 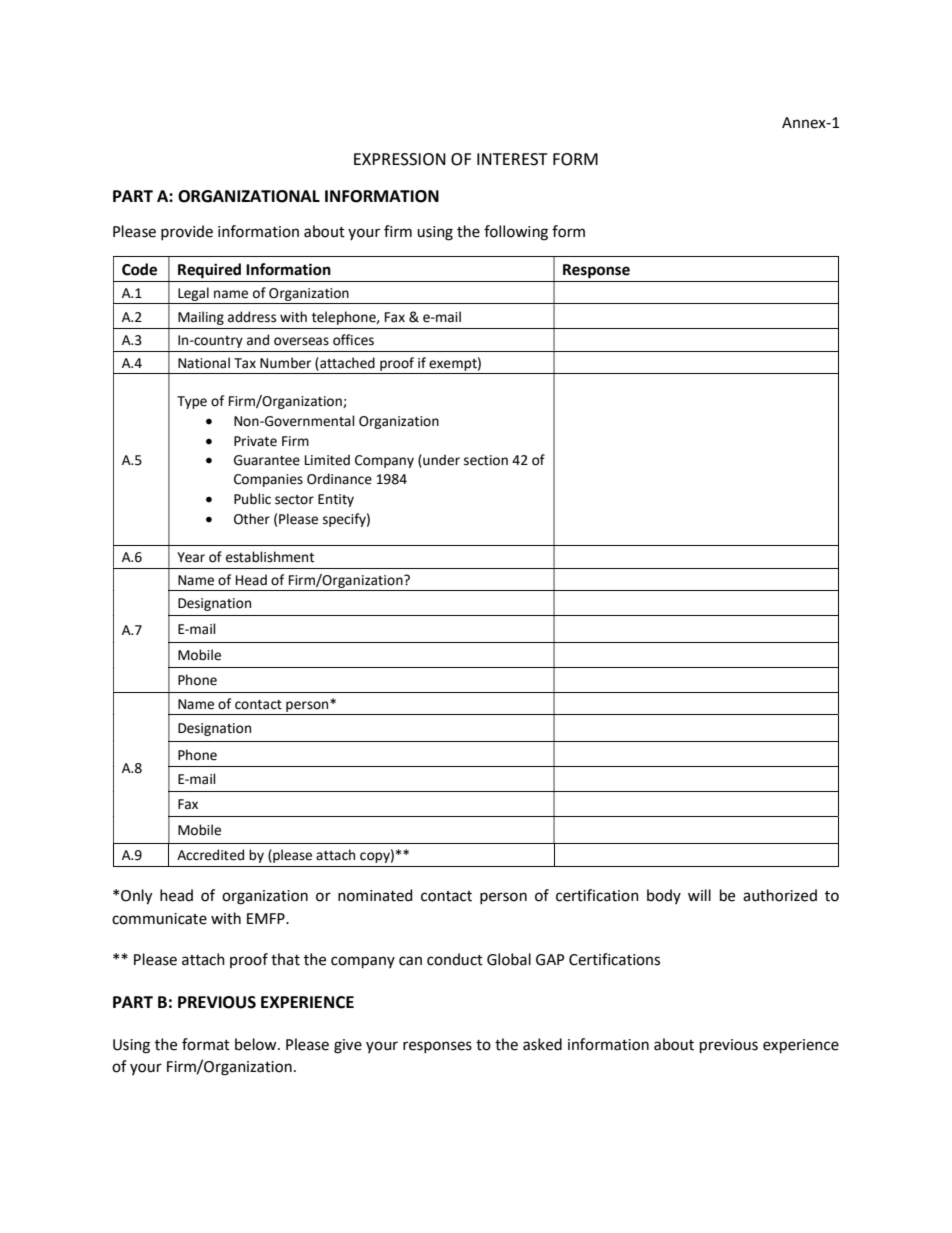 I want to click on offices, so click(x=353, y=340).
